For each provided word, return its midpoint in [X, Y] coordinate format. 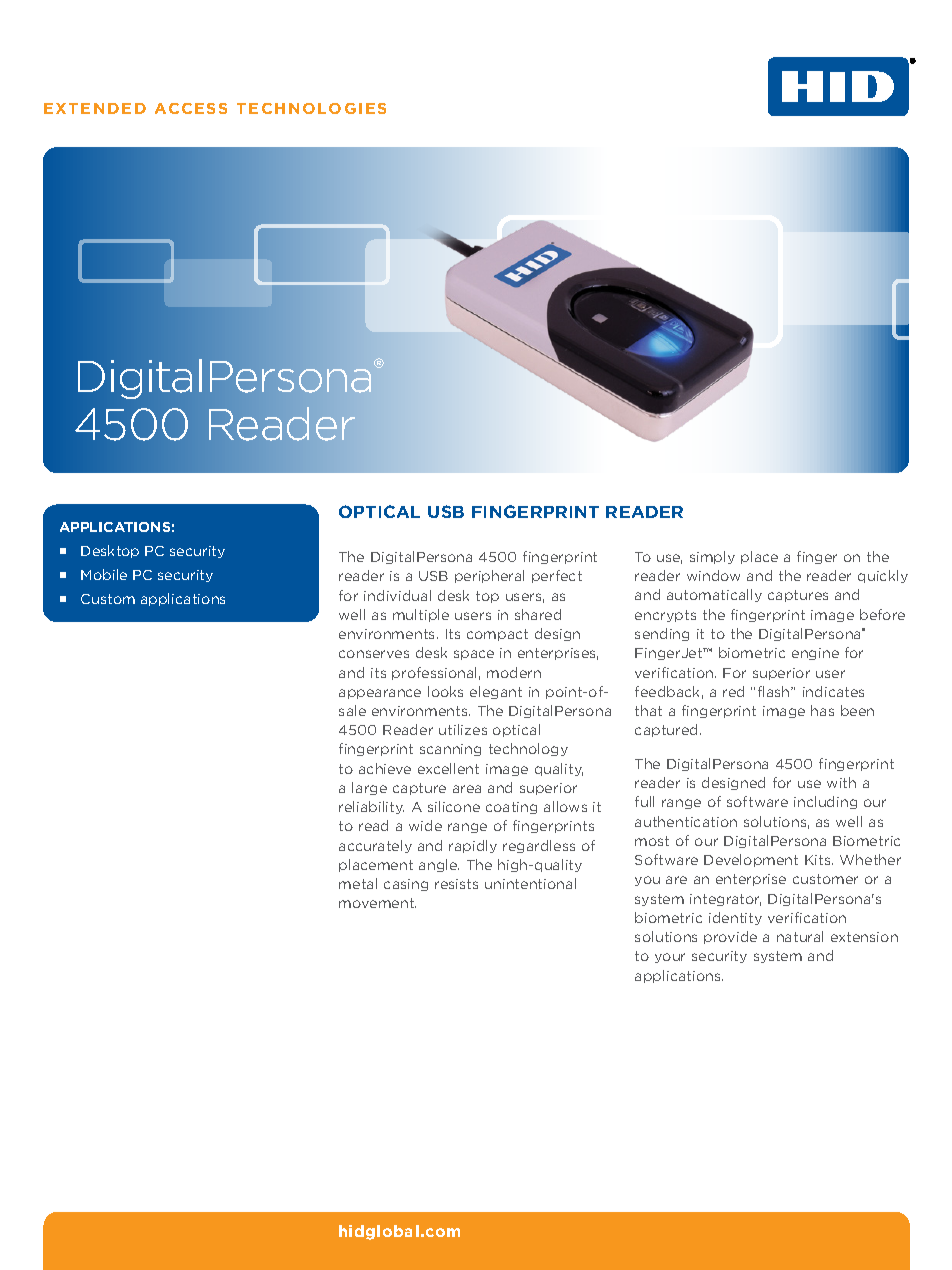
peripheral [489, 576]
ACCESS [191, 108]
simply [712, 557]
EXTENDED [95, 108]
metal [358, 883]
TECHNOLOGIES [311, 108]
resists [456, 884]
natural [800, 936]
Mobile [104, 574]
